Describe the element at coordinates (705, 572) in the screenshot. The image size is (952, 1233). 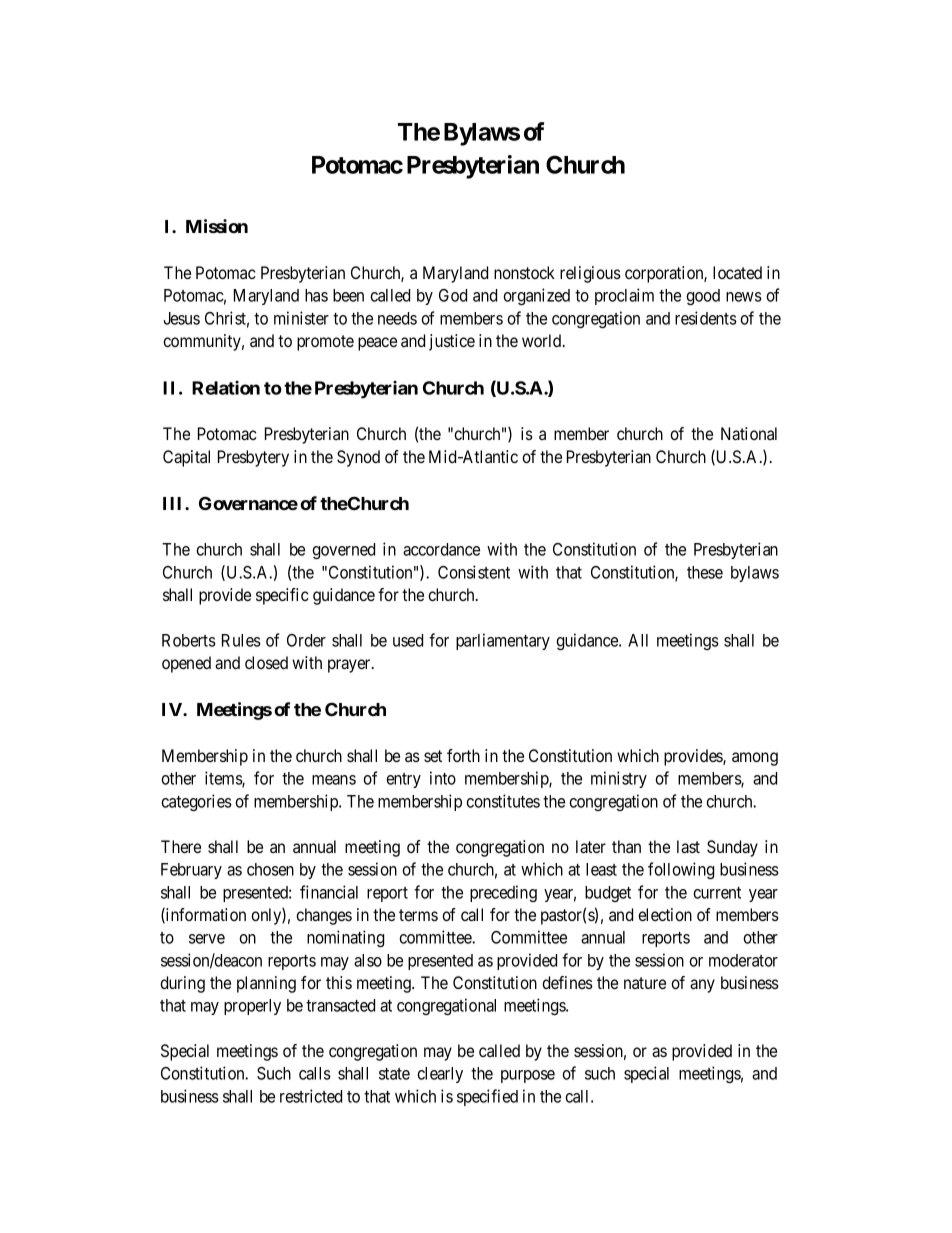
I see `these` at that location.
